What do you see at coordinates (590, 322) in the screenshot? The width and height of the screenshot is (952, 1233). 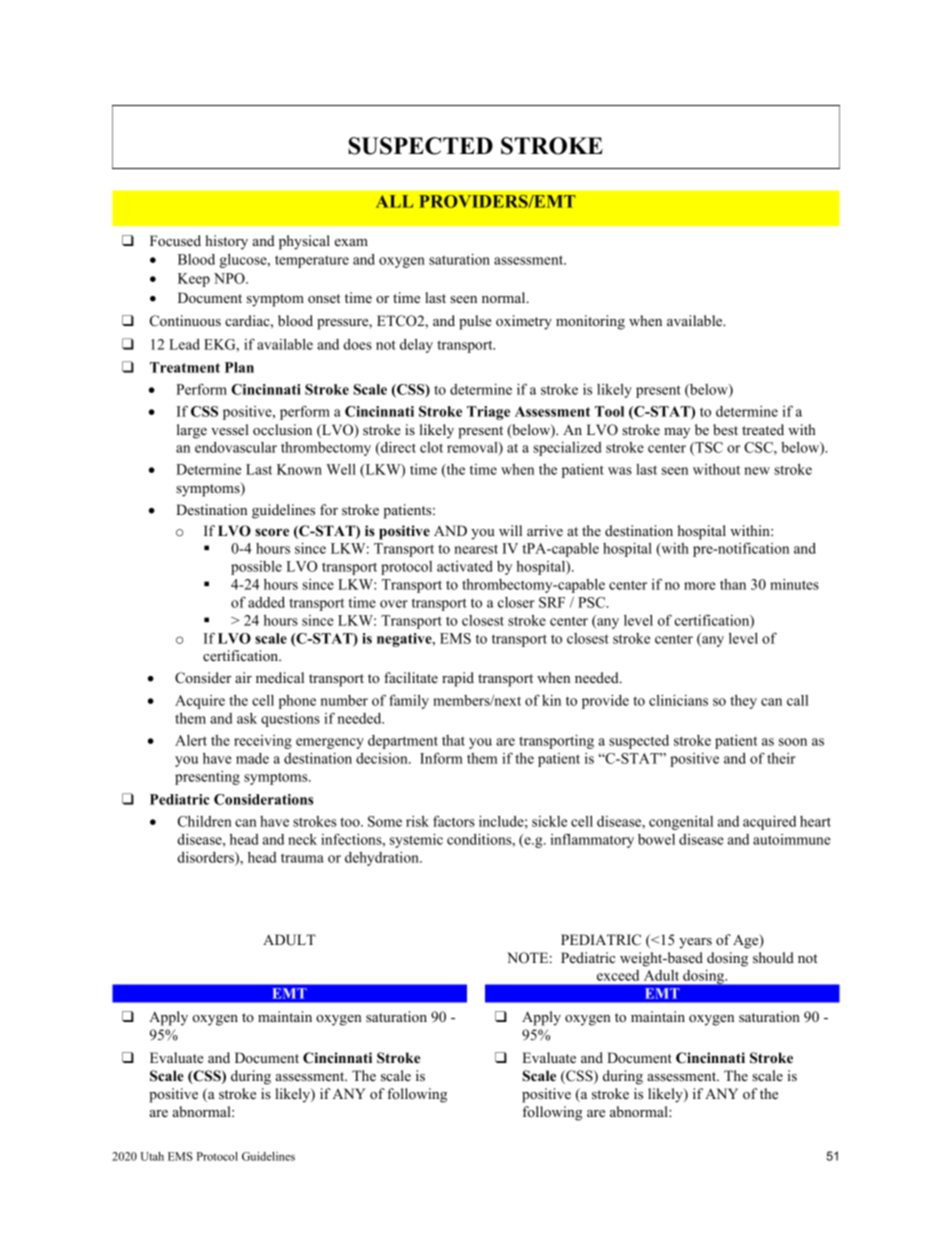 I see `monitoring` at bounding box center [590, 322].
